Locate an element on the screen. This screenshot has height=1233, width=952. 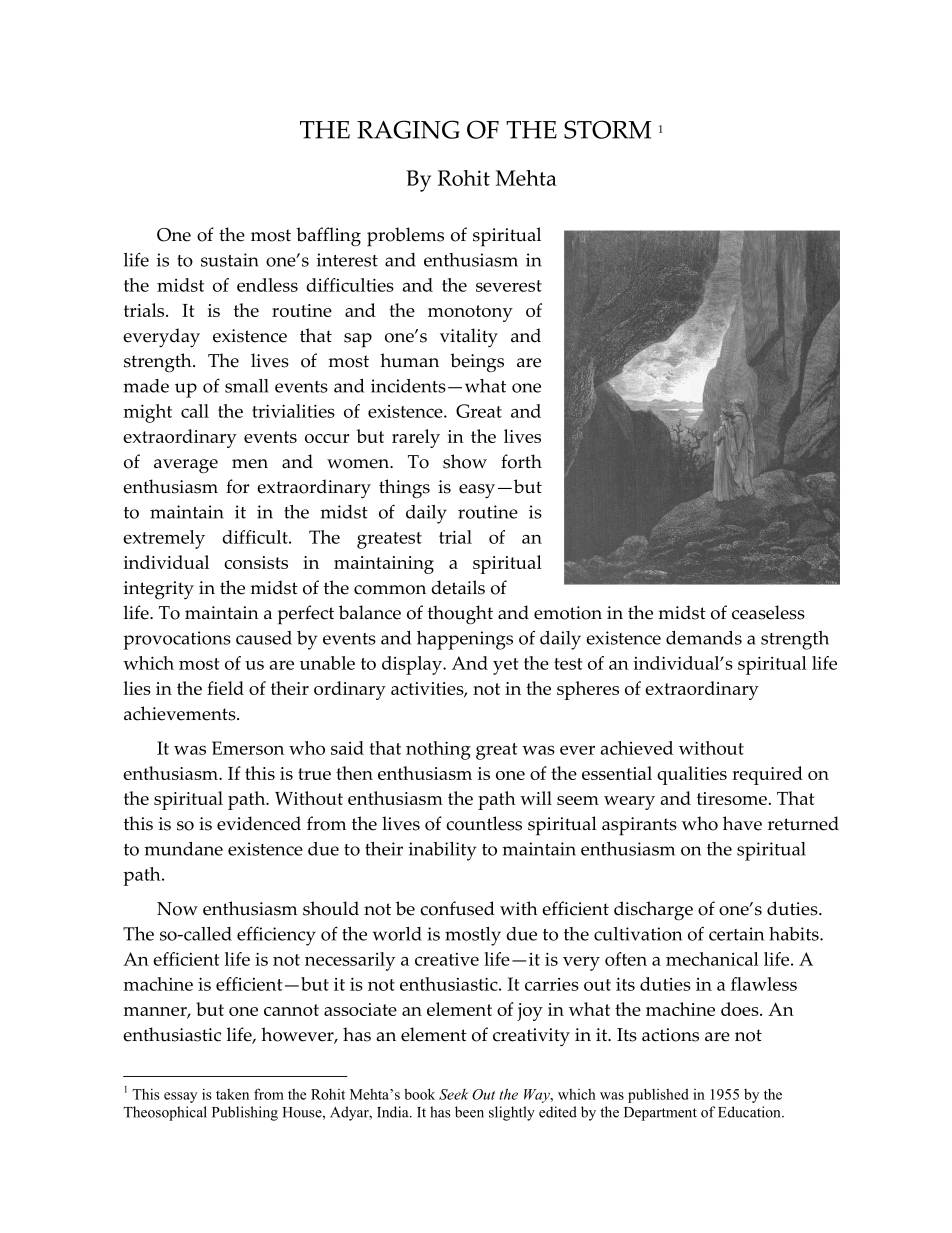
STORM is located at coordinates (607, 129).
